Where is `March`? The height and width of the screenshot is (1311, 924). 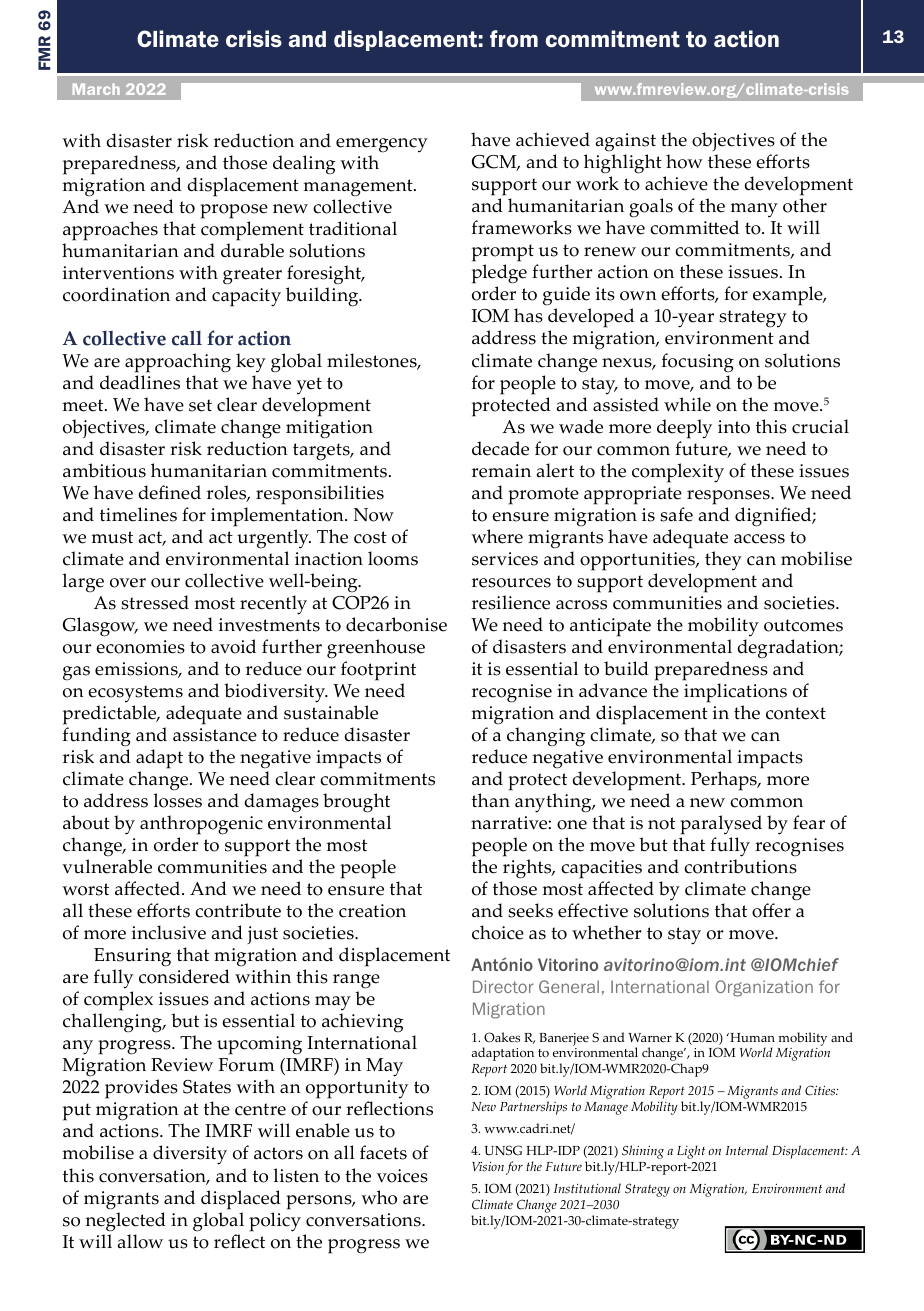 March is located at coordinates (96, 89).
